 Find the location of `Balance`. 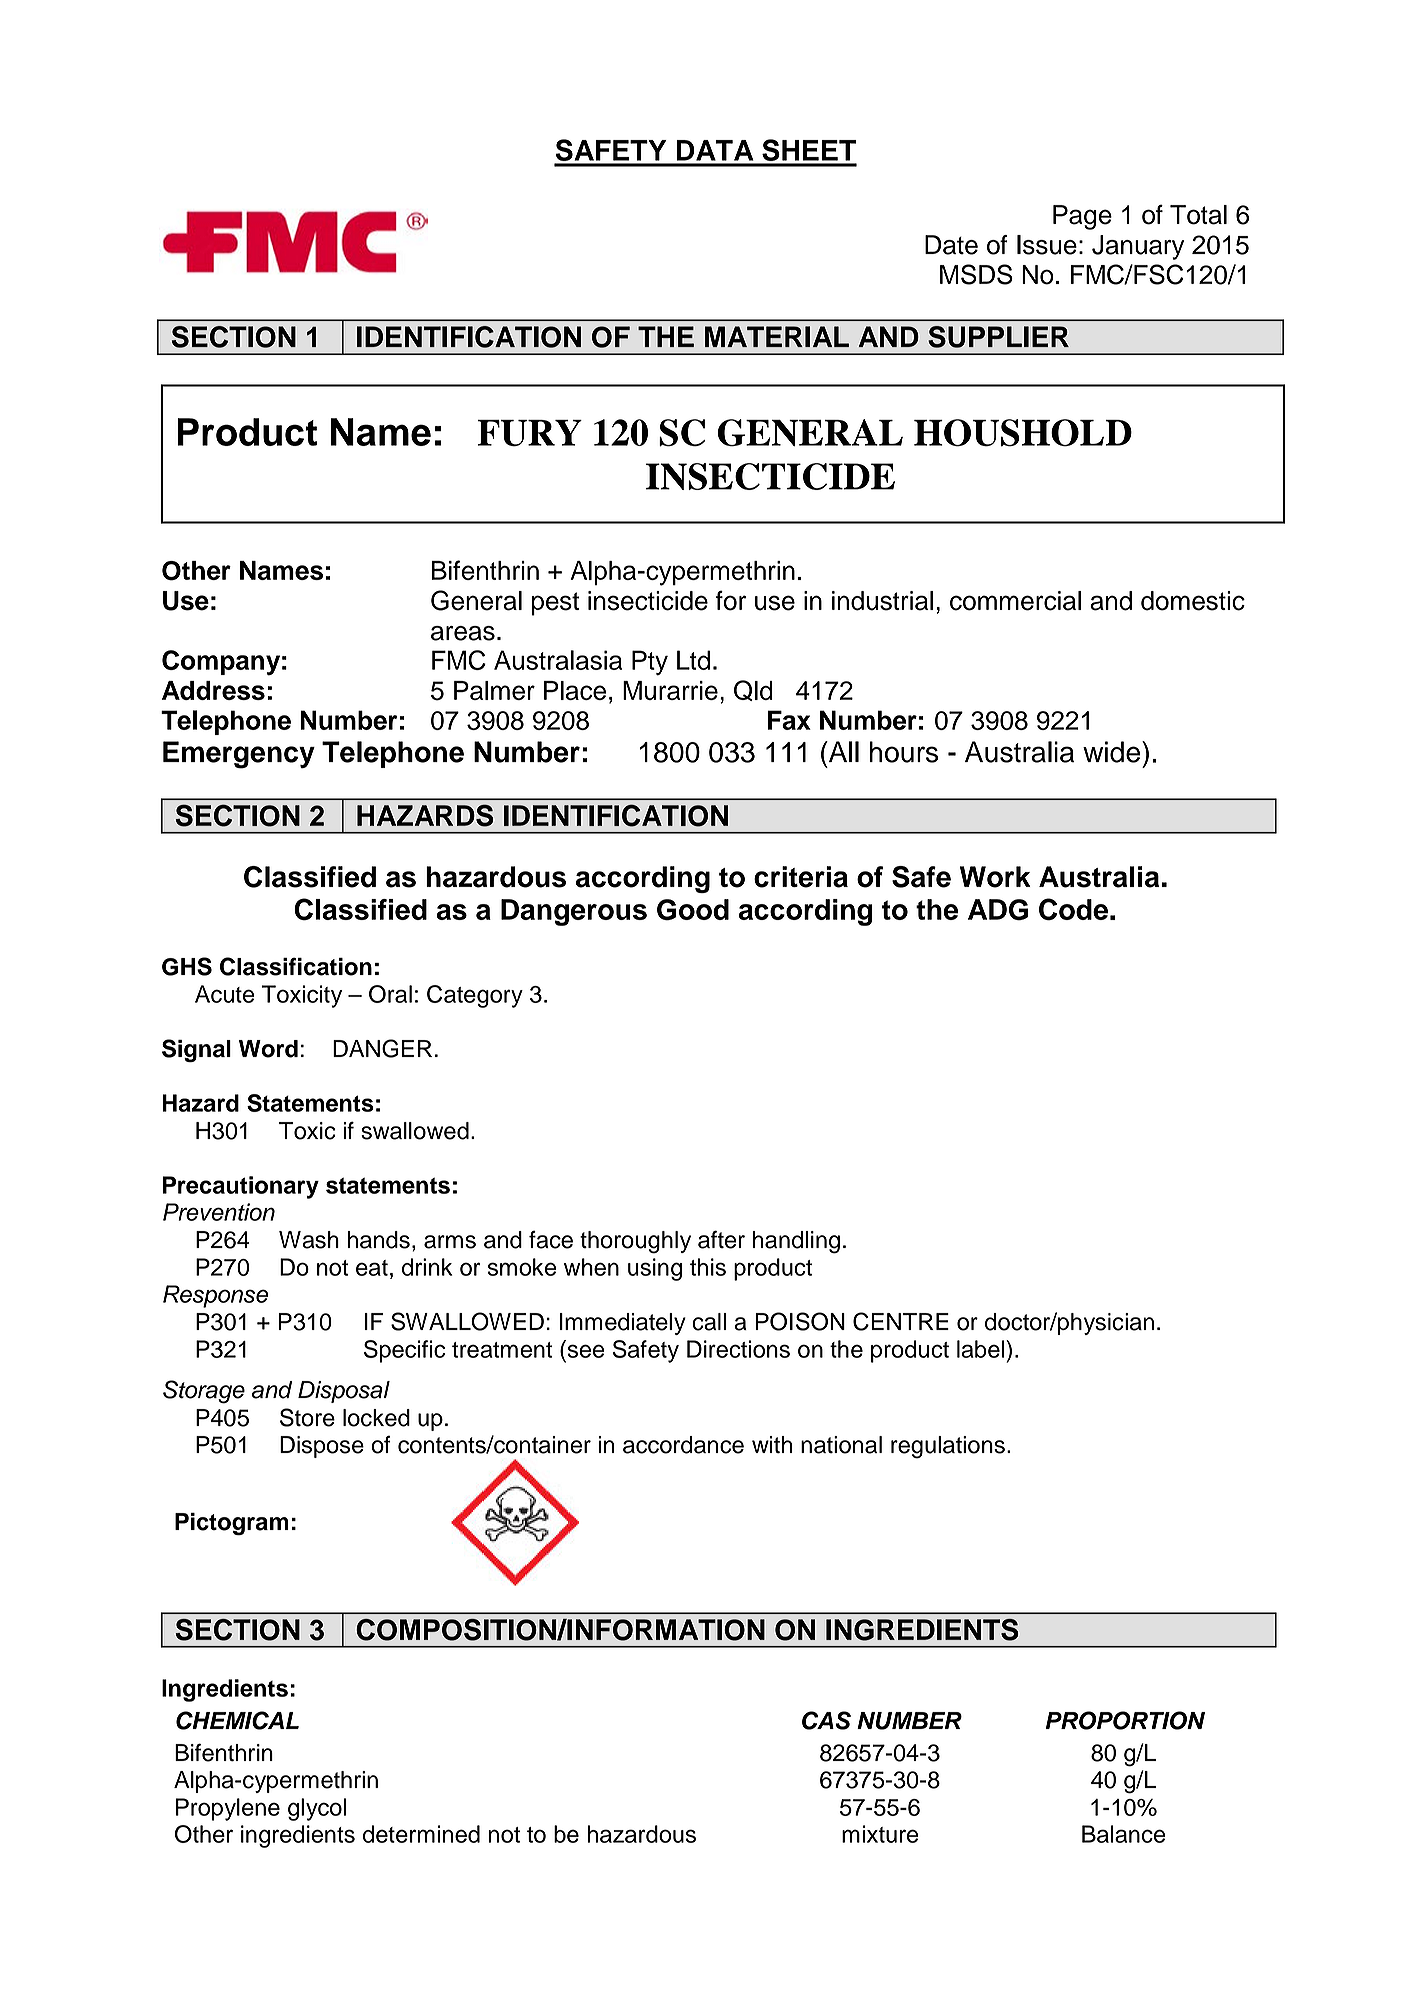

Balance is located at coordinates (1124, 1834).
